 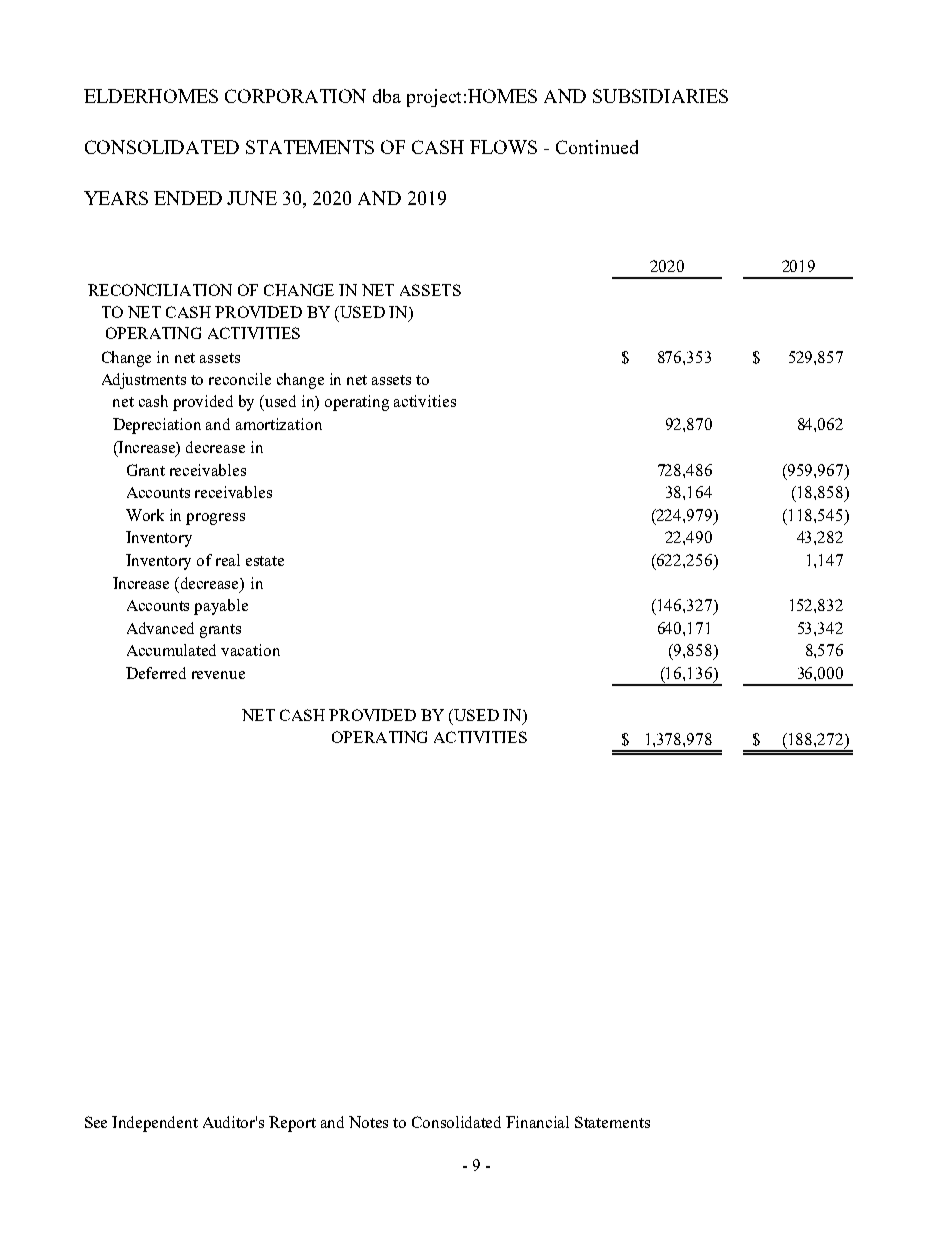 What do you see at coordinates (279, 424) in the screenshot?
I see `amortization` at bounding box center [279, 424].
